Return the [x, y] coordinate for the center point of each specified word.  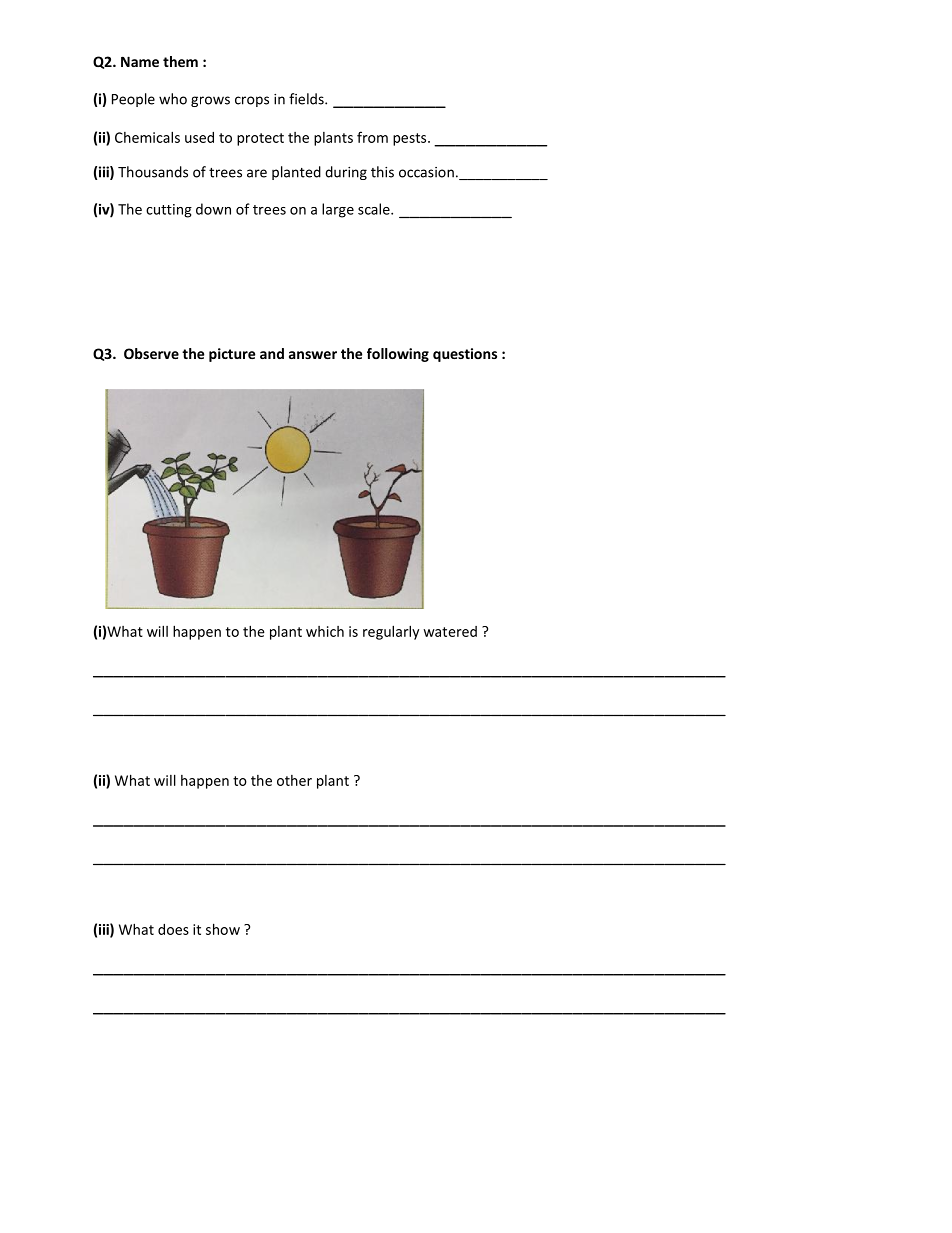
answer [313, 355]
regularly [391, 632]
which [325, 631]
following [398, 355]
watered [450, 631]
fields [307, 99]
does [173, 929]
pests [411, 139]
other [294, 780]
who [173, 99]
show [223, 929]
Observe [151, 353]
